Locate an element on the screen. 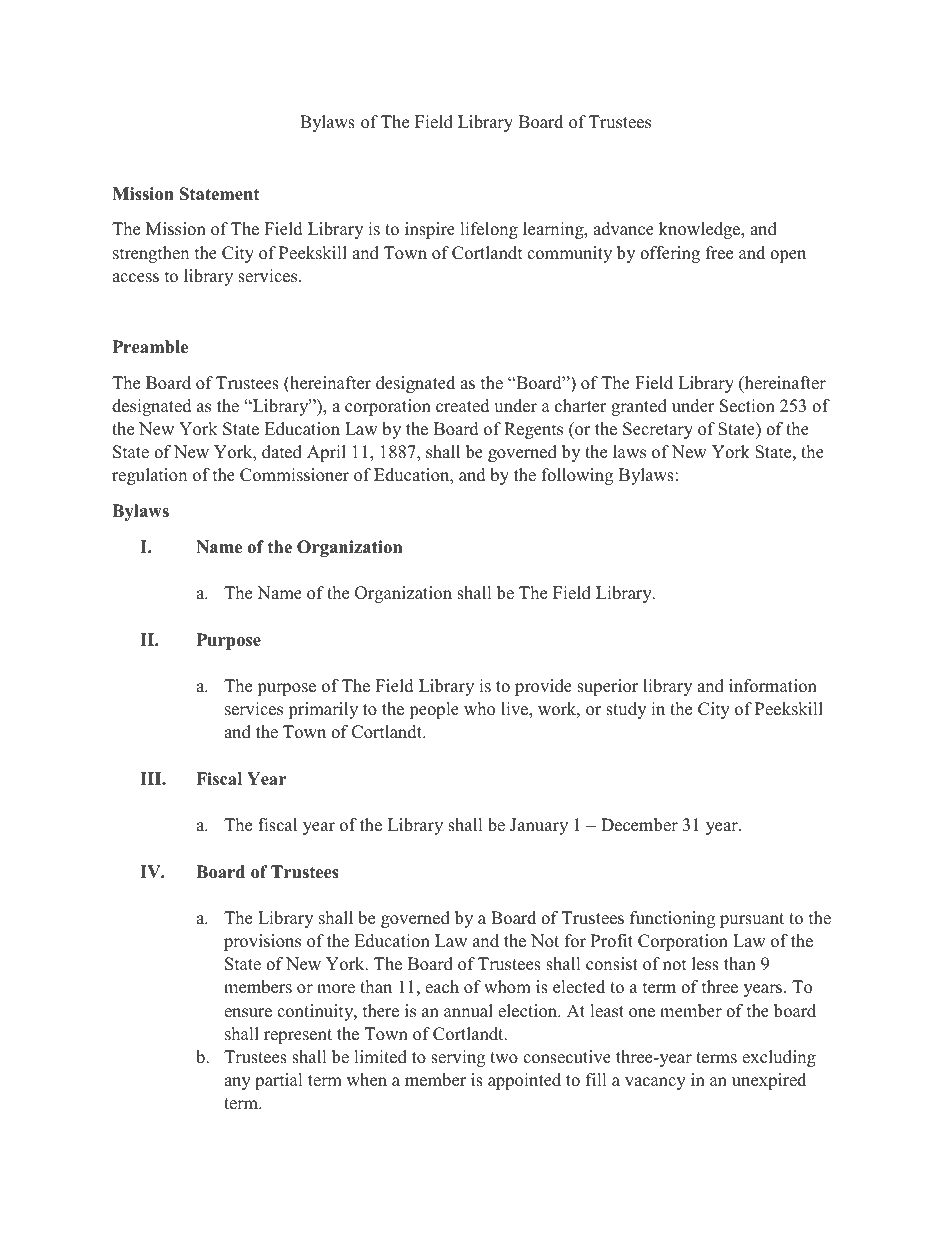 This screenshot has width=952, height=1233. provisions is located at coordinates (262, 942).
